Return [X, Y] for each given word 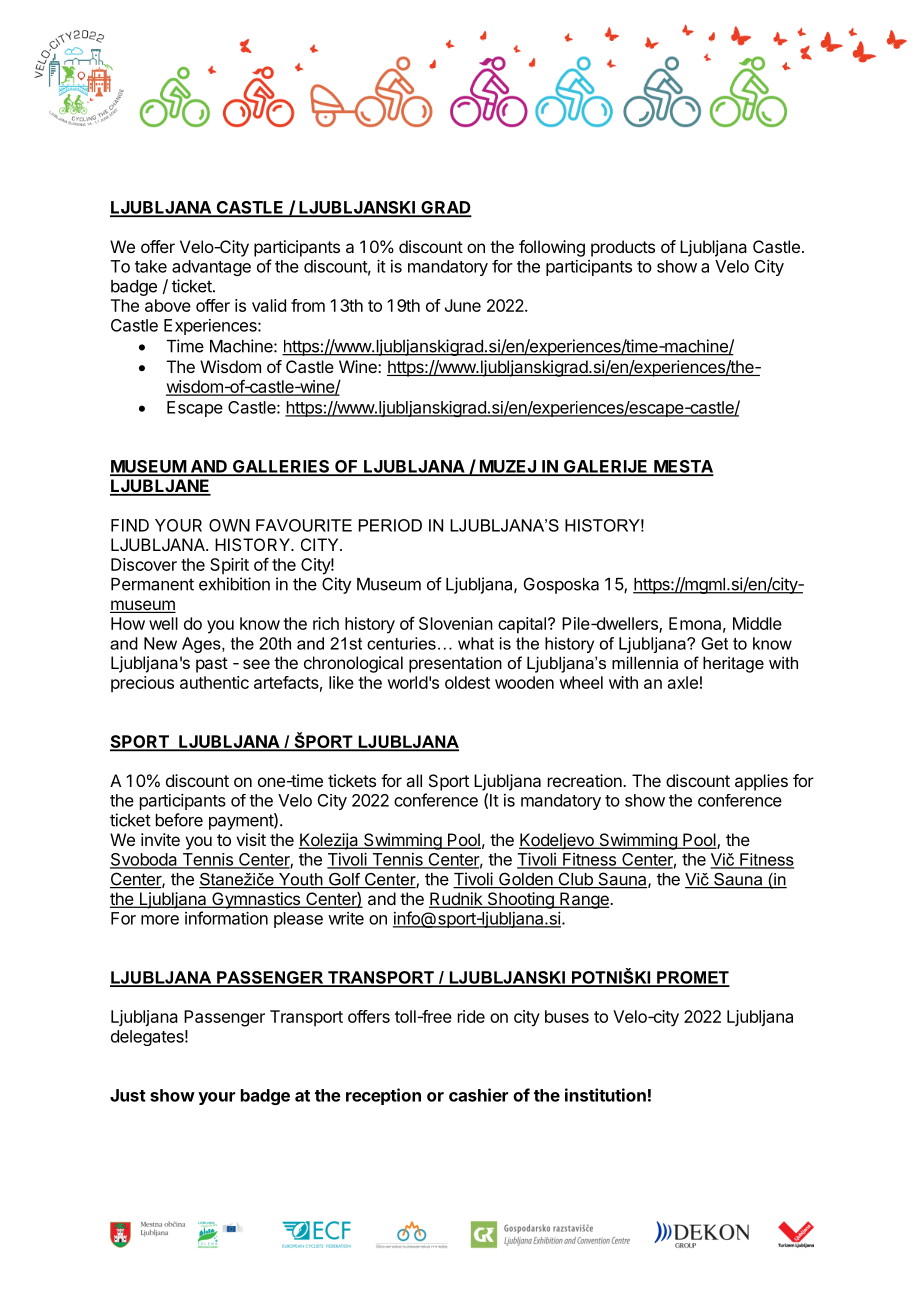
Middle [757, 623]
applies [761, 782]
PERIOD [390, 525]
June [463, 305]
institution [605, 1095]
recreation [586, 780]
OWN [229, 525]
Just [128, 1095]
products [623, 248]
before [179, 820]
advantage [211, 268]
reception [383, 1096]
